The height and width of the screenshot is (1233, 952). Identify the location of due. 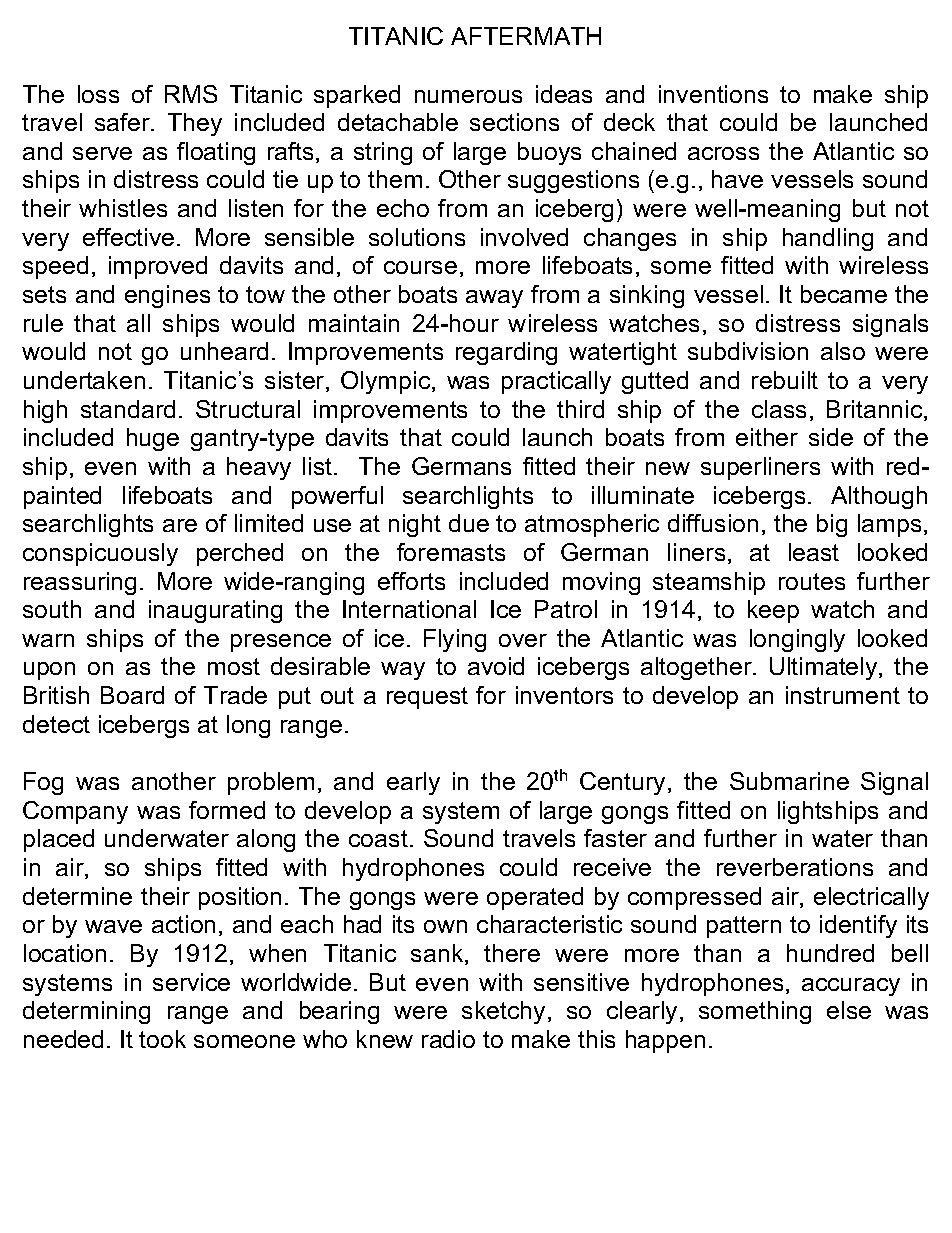
(469, 523).
